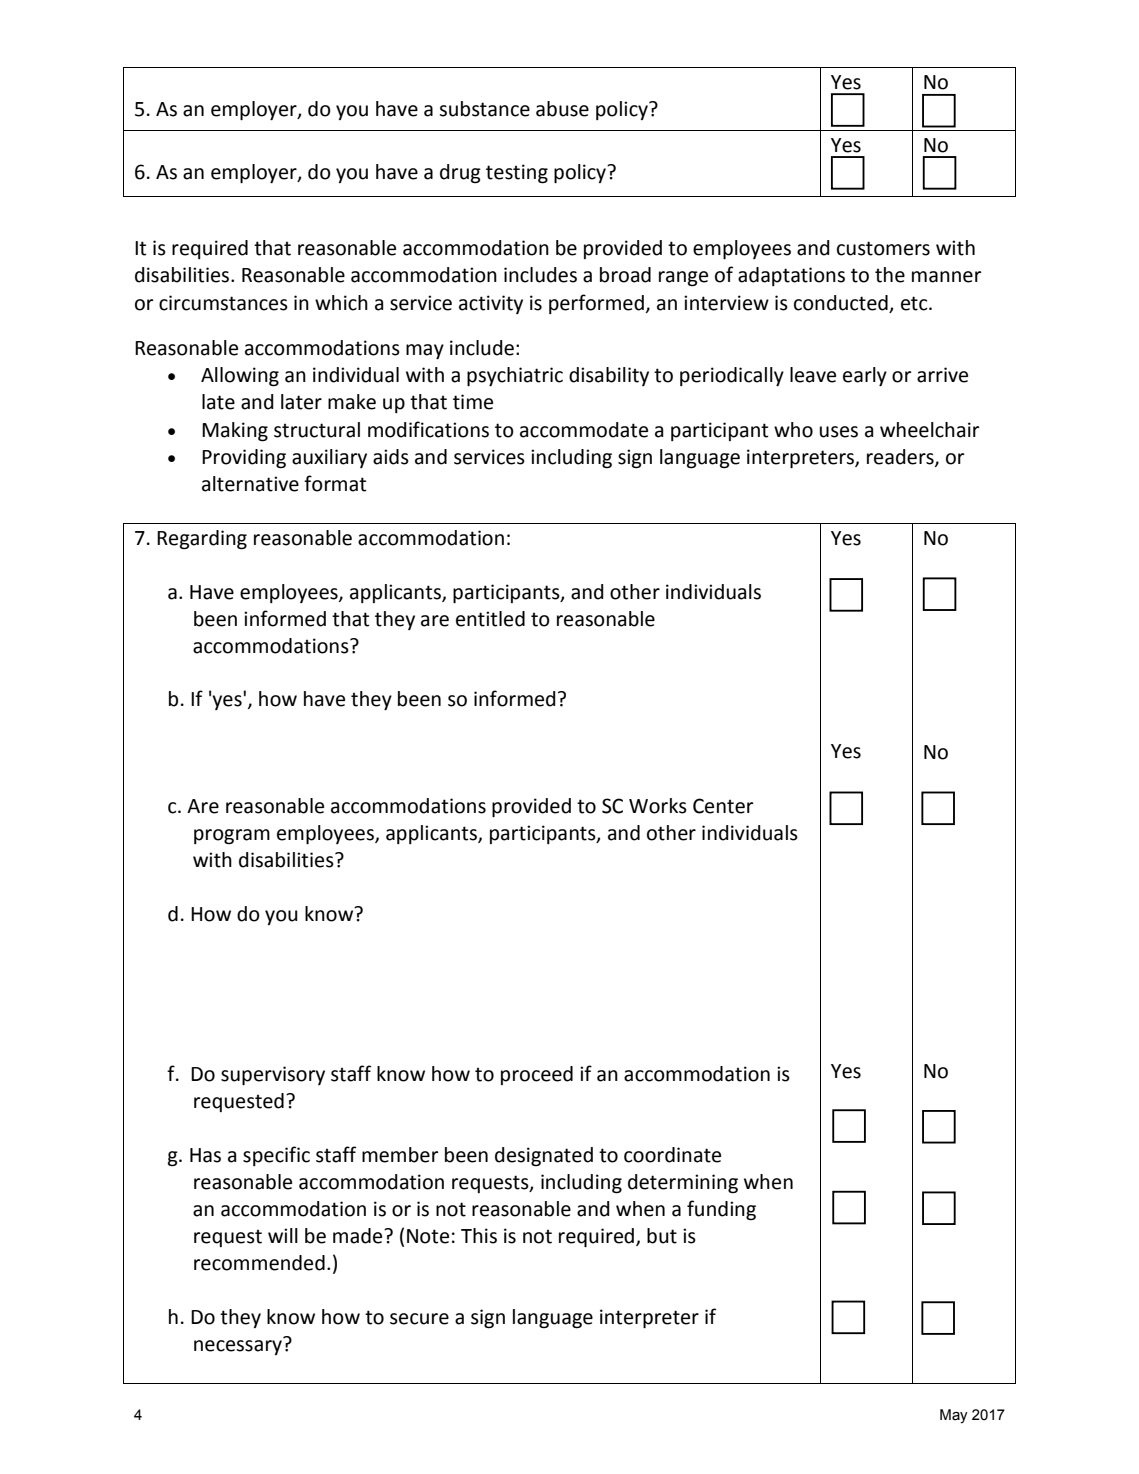 The height and width of the screenshot is (1474, 1139). I want to click on coordinate, so click(672, 1155).
